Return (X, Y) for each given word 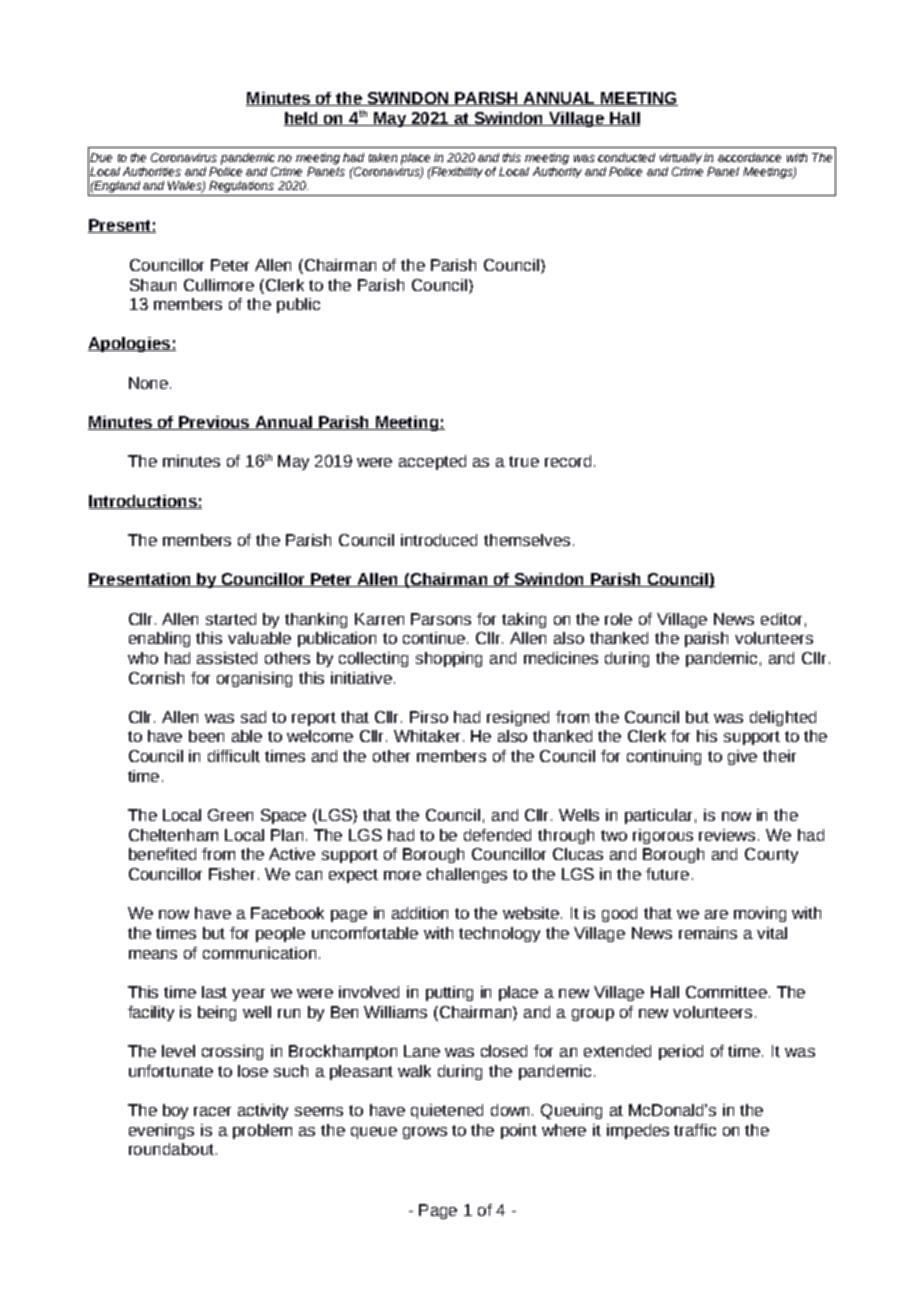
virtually (681, 158)
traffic (695, 1130)
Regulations (241, 187)
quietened (447, 1111)
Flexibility (456, 172)
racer (212, 1111)
